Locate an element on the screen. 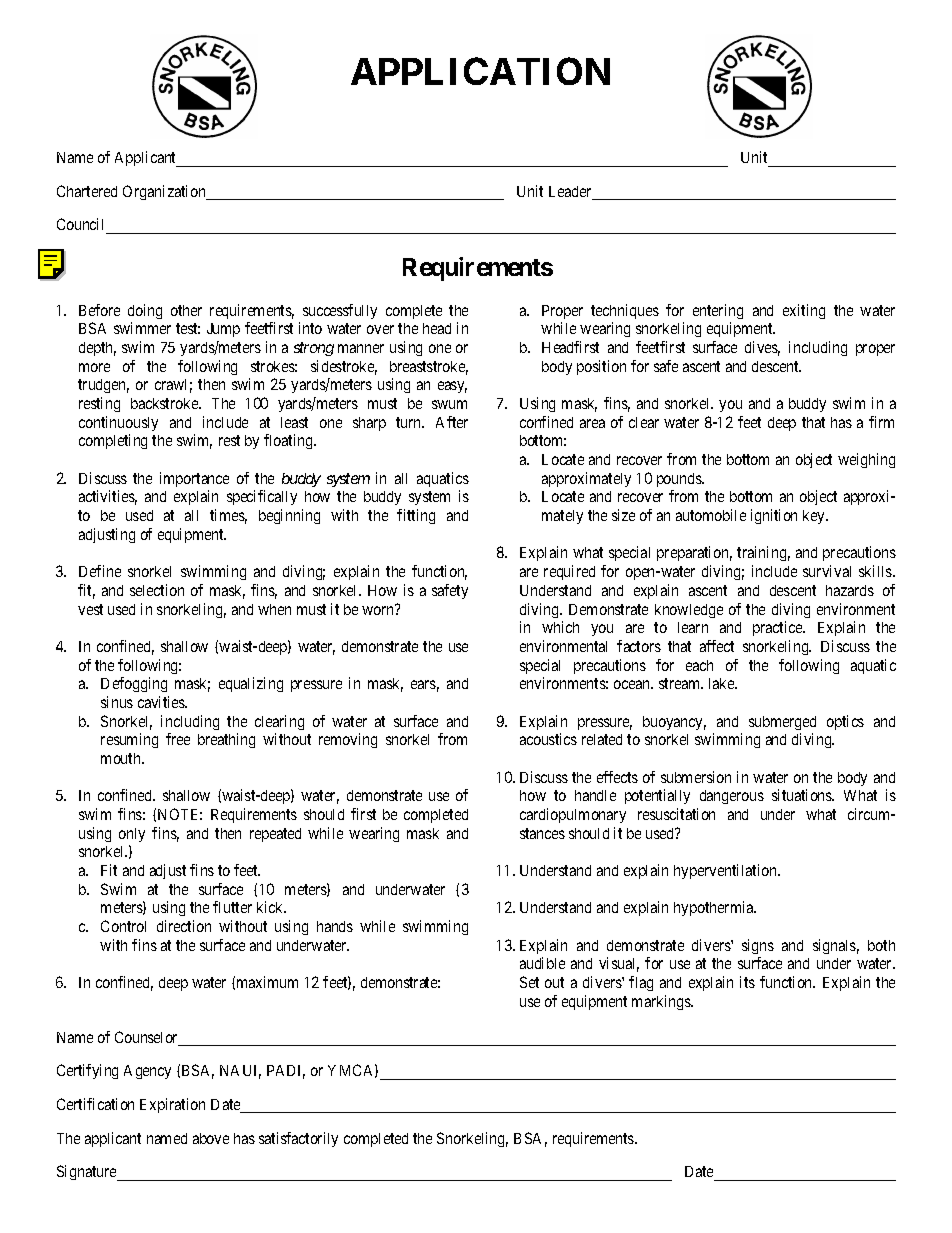  satisfactorily is located at coordinates (298, 1139).
